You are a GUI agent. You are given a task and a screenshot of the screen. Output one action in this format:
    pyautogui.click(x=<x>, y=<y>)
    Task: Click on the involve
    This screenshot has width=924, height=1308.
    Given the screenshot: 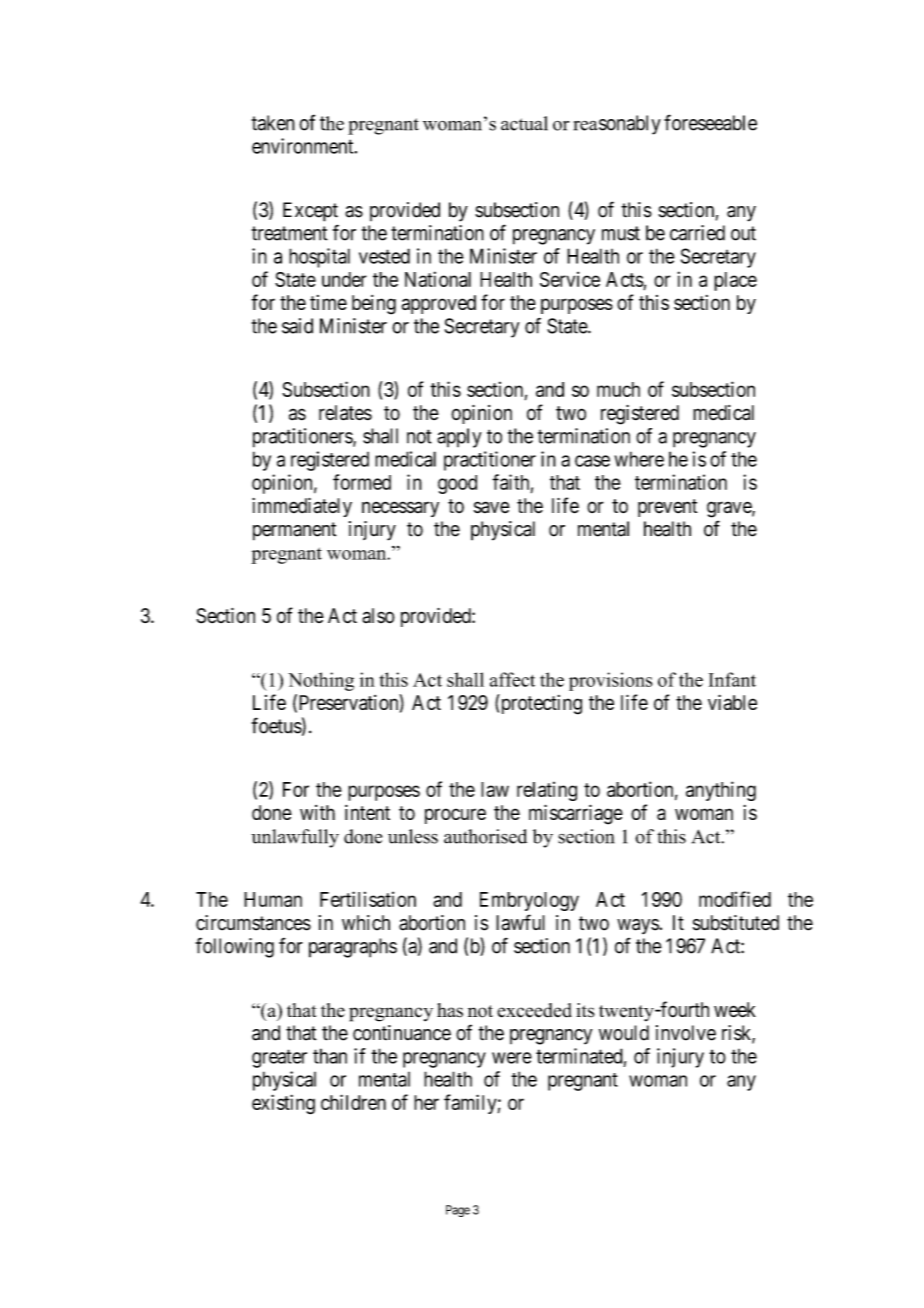 What is the action you would take?
    pyautogui.click(x=686, y=1033)
